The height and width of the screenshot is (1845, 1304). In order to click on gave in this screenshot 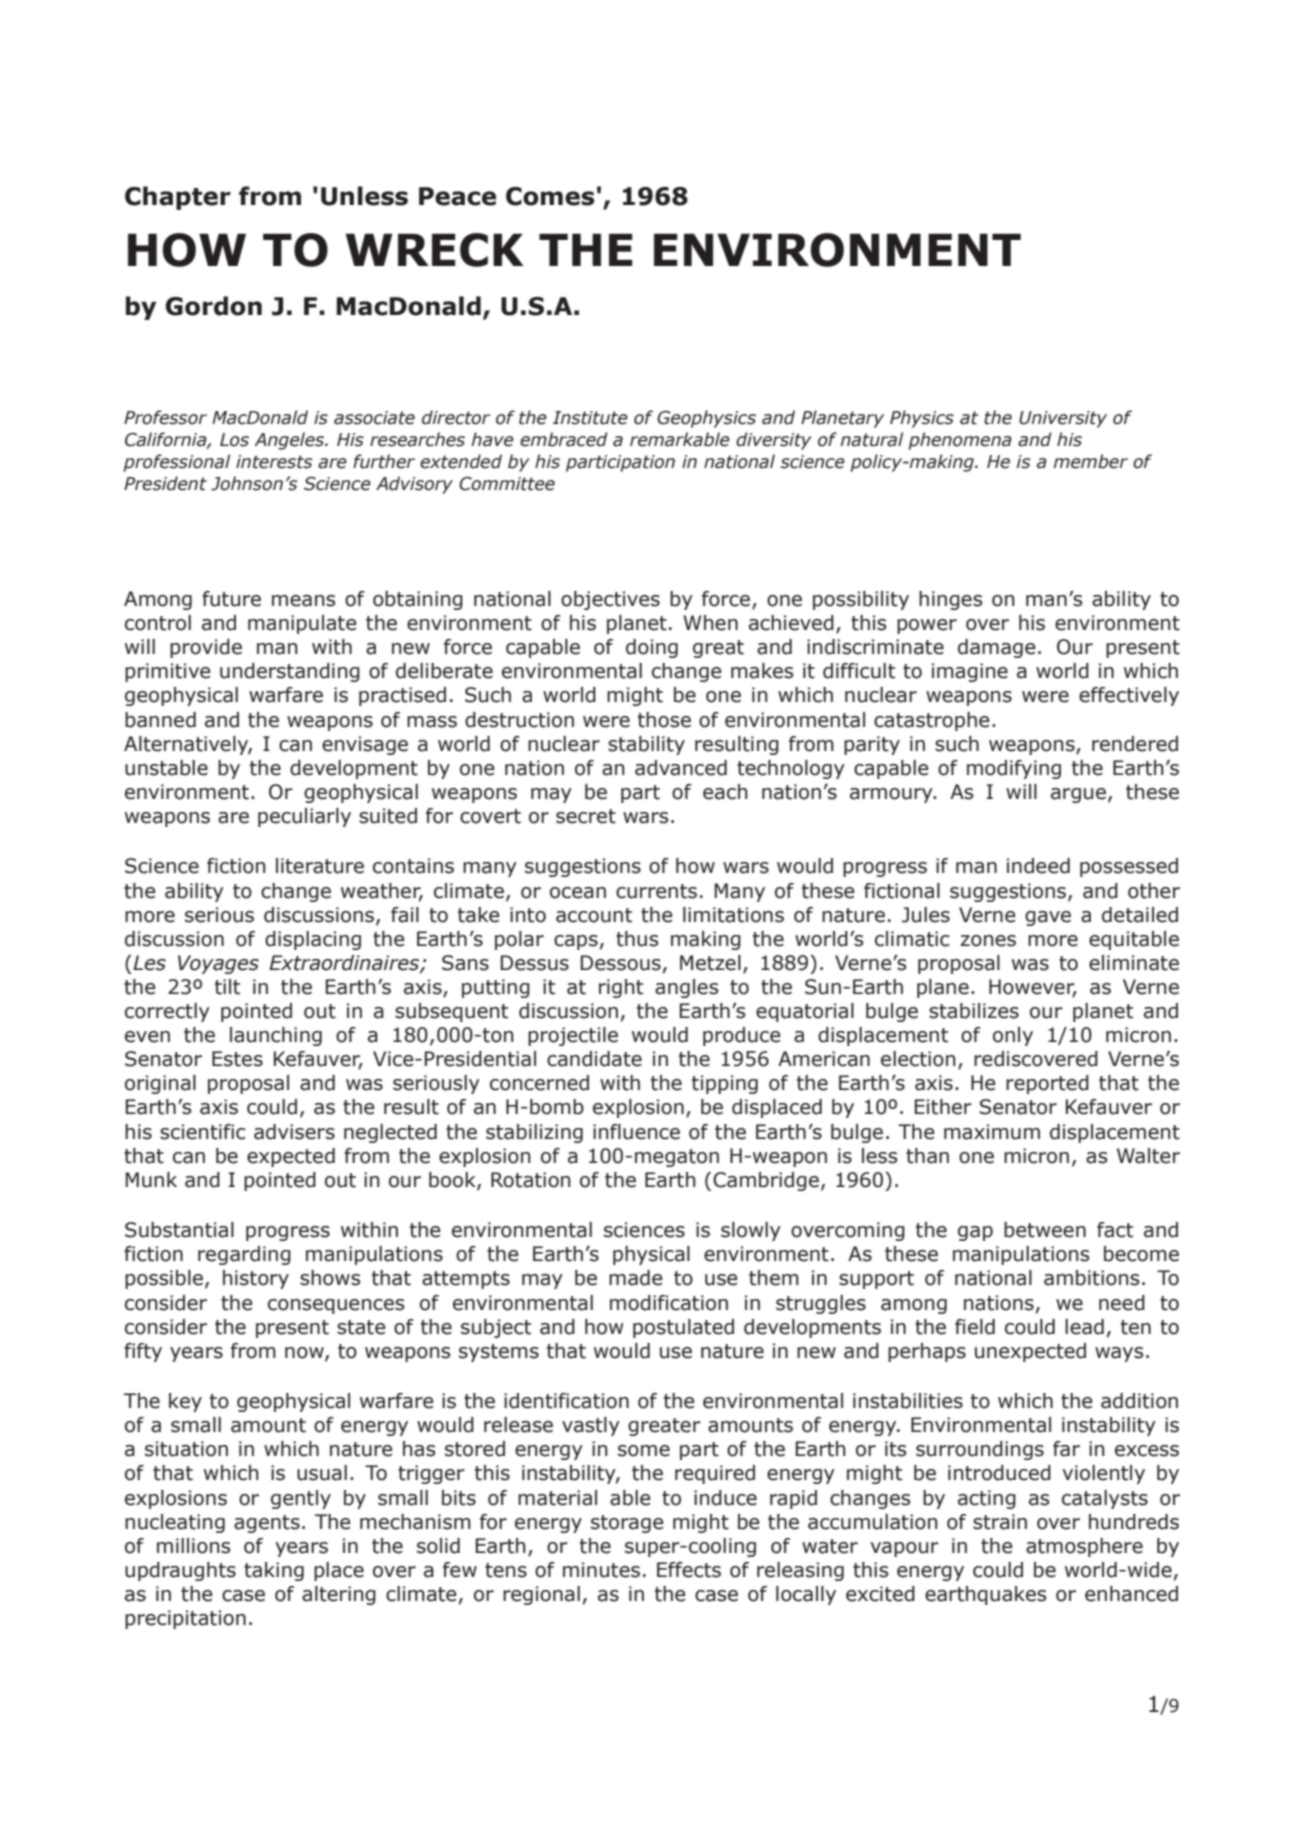, I will do `click(1048, 918)`.
